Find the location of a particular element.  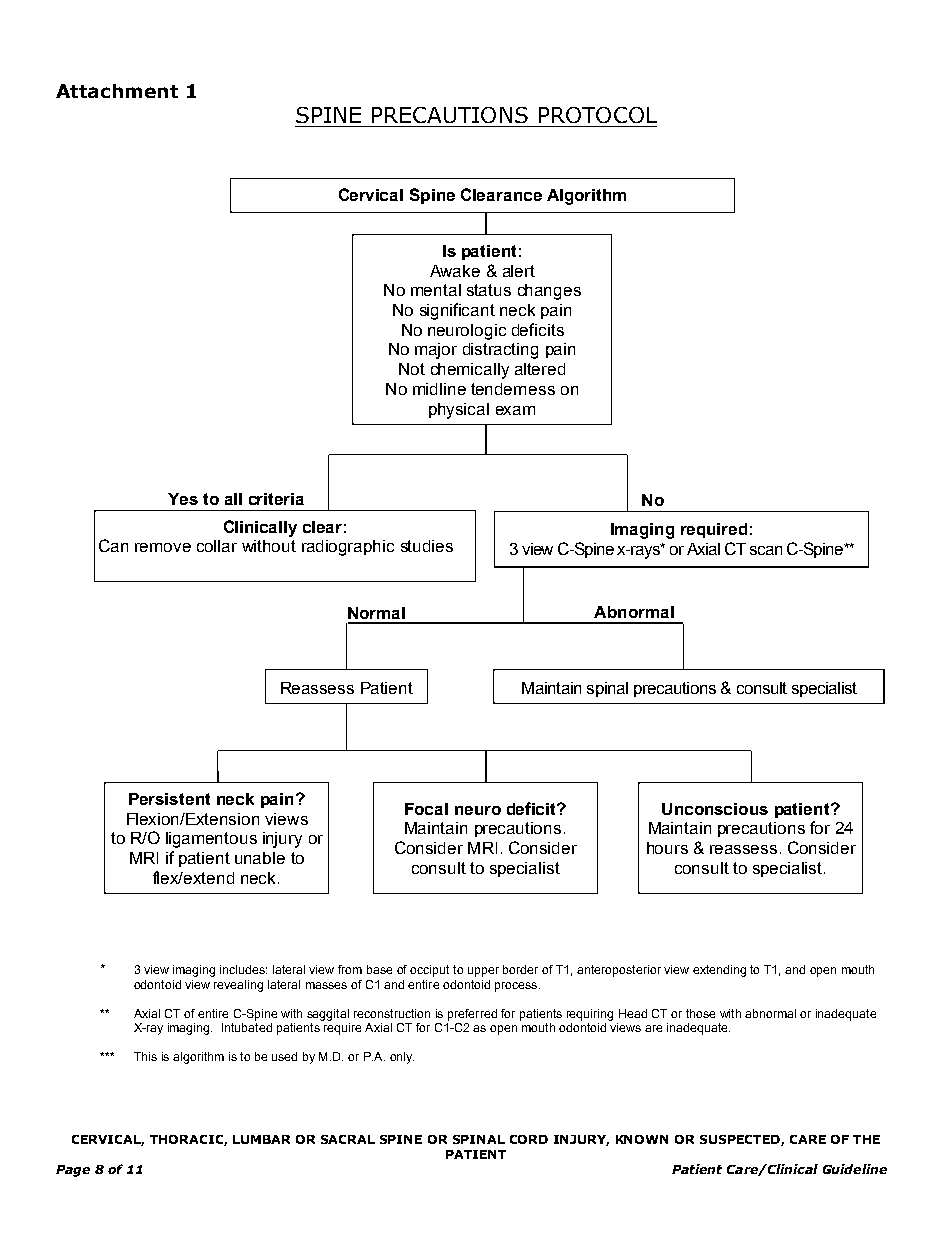

Yes is located at coordinates (183, 499).
